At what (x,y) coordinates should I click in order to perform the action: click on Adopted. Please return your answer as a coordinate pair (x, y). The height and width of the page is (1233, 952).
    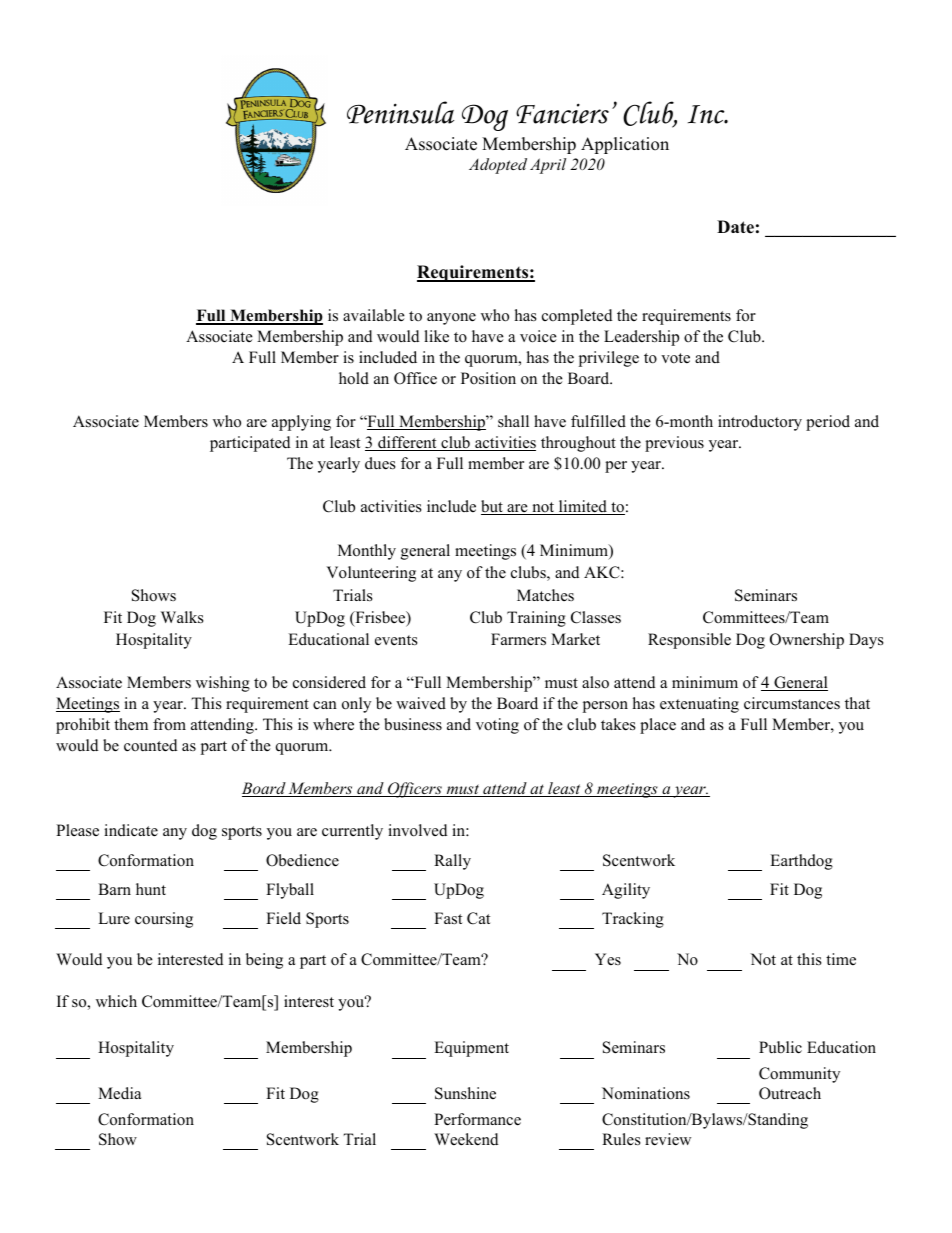
    Looking at the image, I should click on (498, 166).
